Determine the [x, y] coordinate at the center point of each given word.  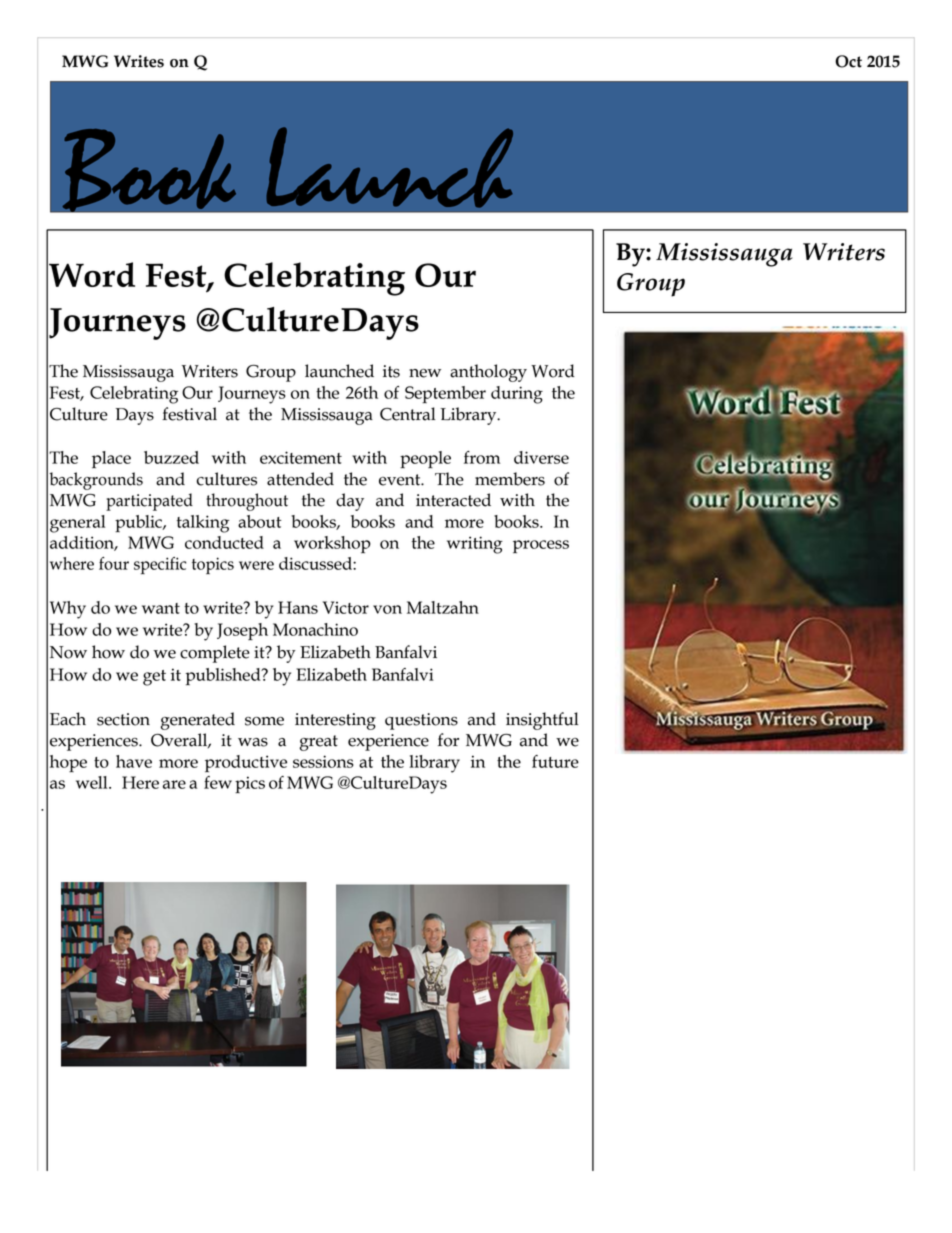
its [391, 371]
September [445, 395]
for [448, 740]
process [541, 547]
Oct [848, 61]
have [134, 761]
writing [475, 545]
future [555, 761]
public [139, 524]
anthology [488, 373]
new [425, 373]
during [517, 395]
